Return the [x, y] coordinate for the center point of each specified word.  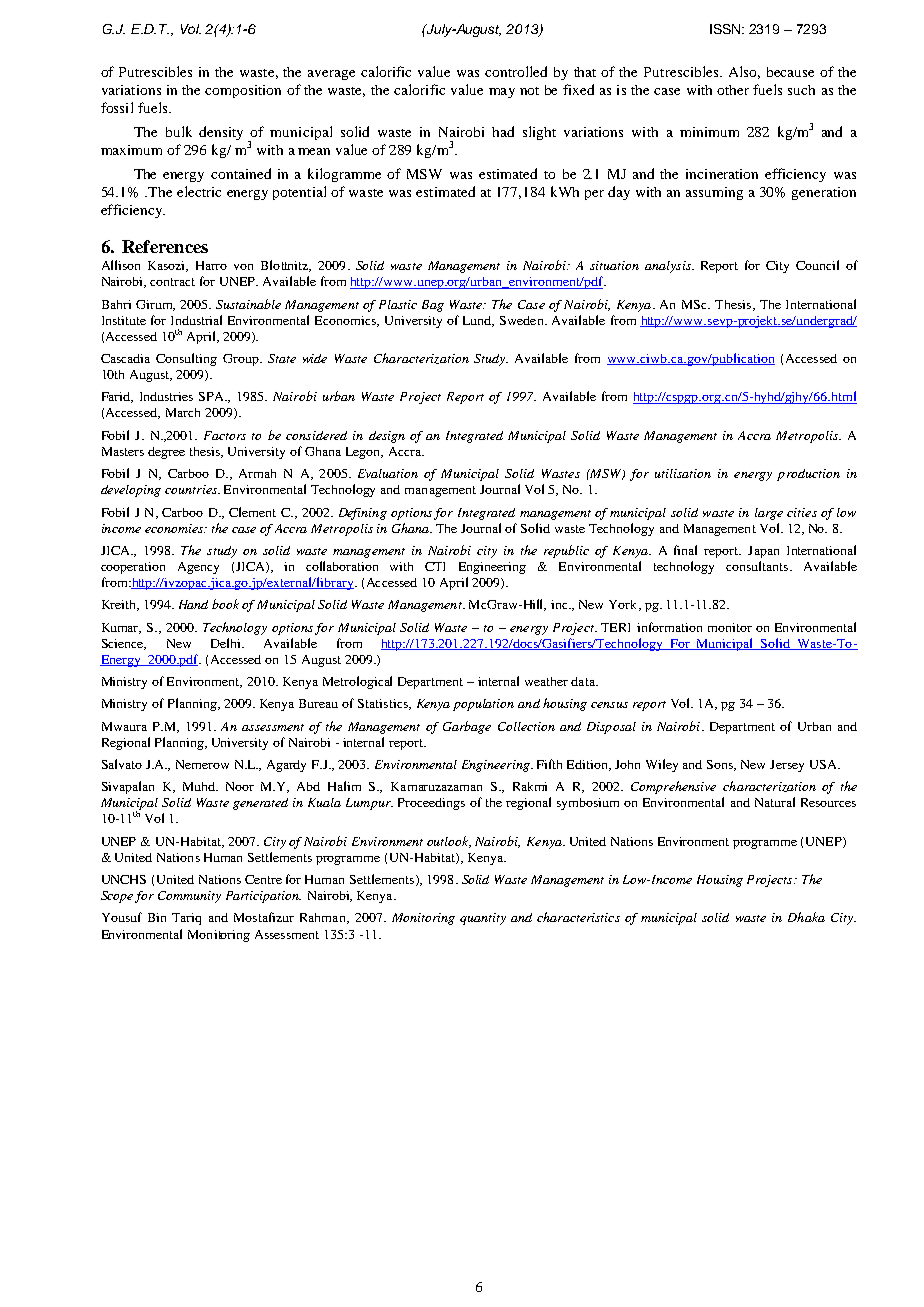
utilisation [683, 473]
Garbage [467, 727]
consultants [758, 566]
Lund [478, 321]
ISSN [726, 29]
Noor [240, 786]
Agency [198, 568]
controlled [516, 71]
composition [243, 91]
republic [566, 551]
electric [199, 191]
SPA [213, 396]
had [503, 131]
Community [189, 897]
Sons [721, 765]
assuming [714, 193]
